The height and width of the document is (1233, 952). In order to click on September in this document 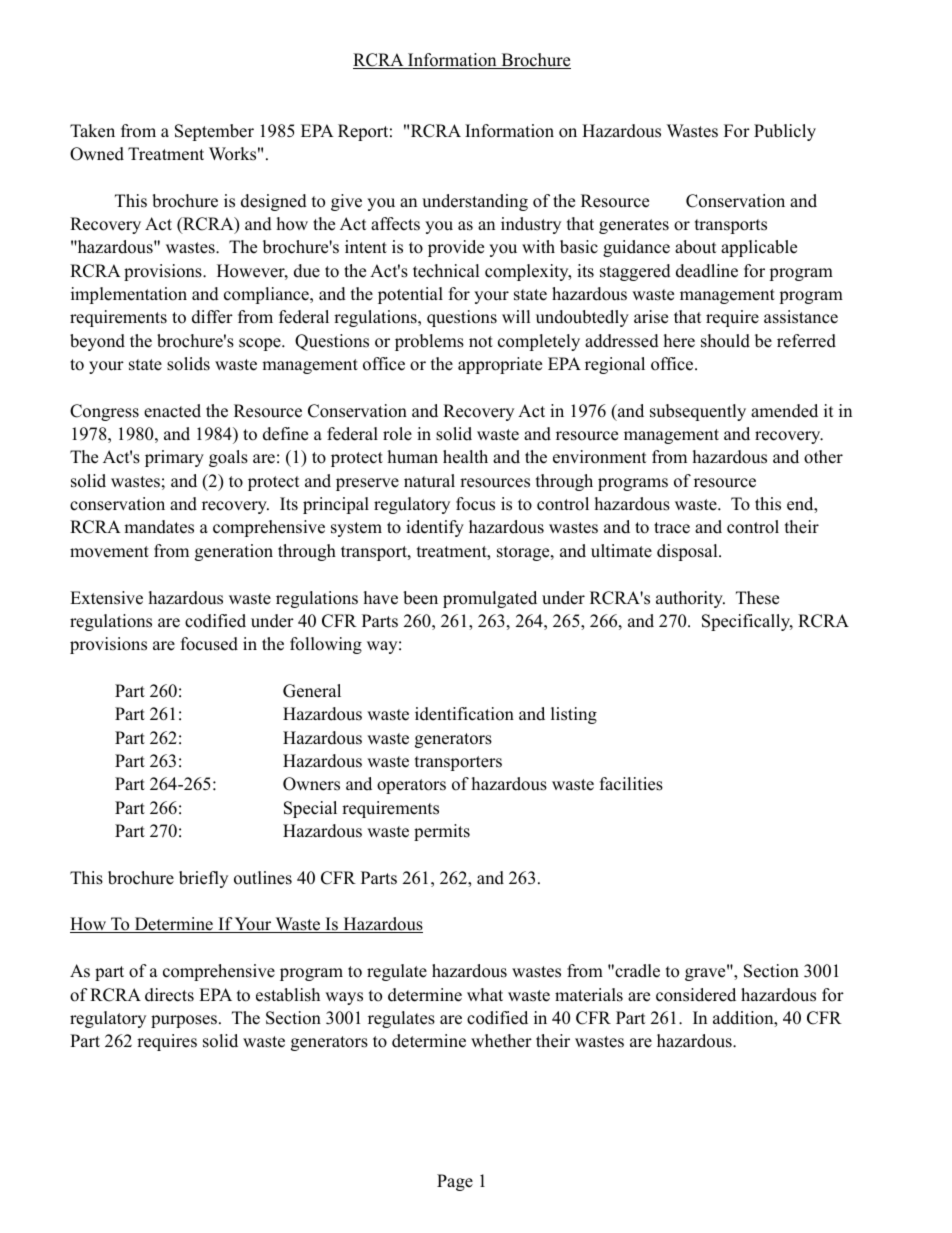, I will do `click(214, 132)`.
